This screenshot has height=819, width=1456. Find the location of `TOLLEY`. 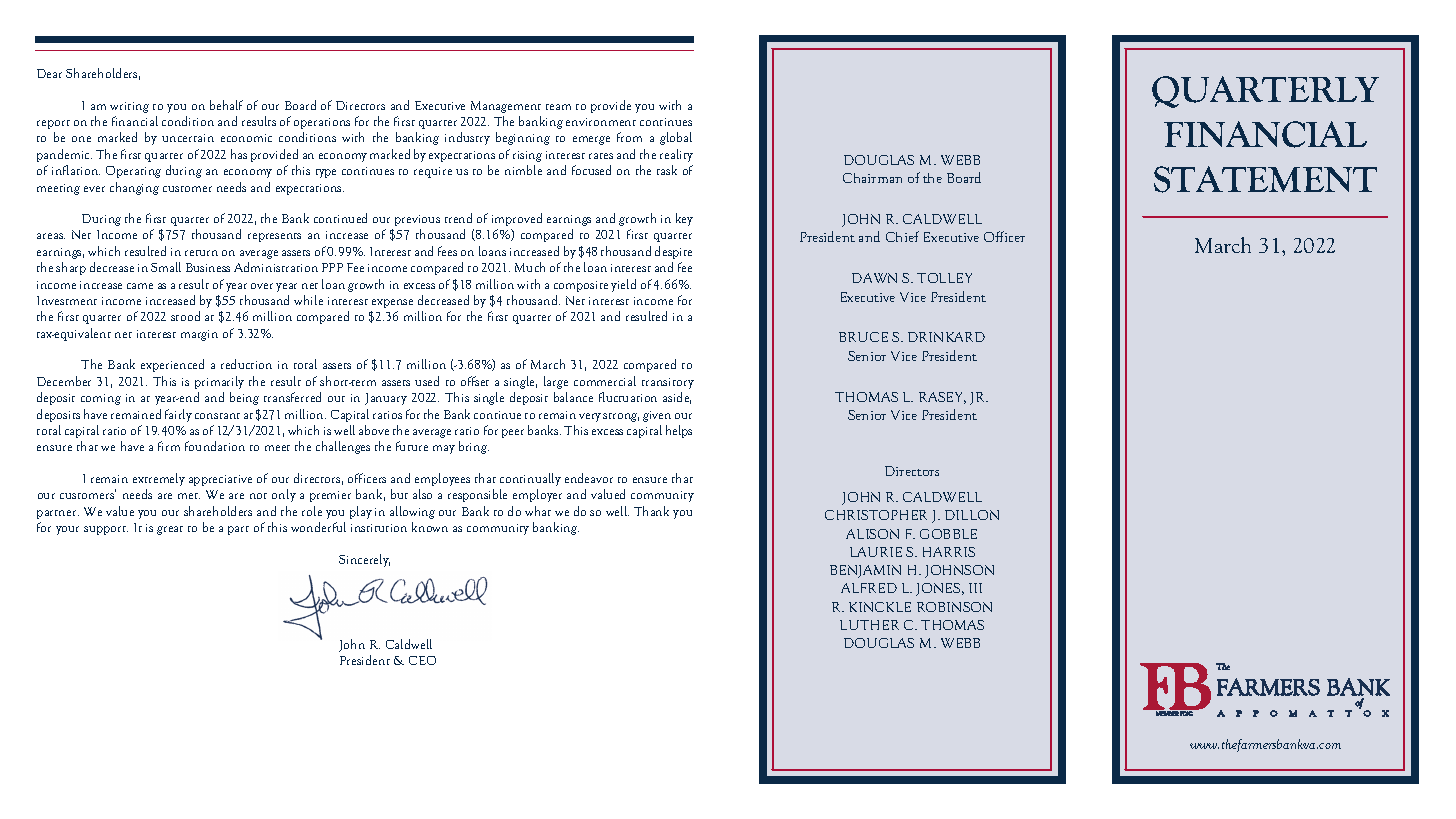

TOLLEY is located at coordinates (944, 278).
